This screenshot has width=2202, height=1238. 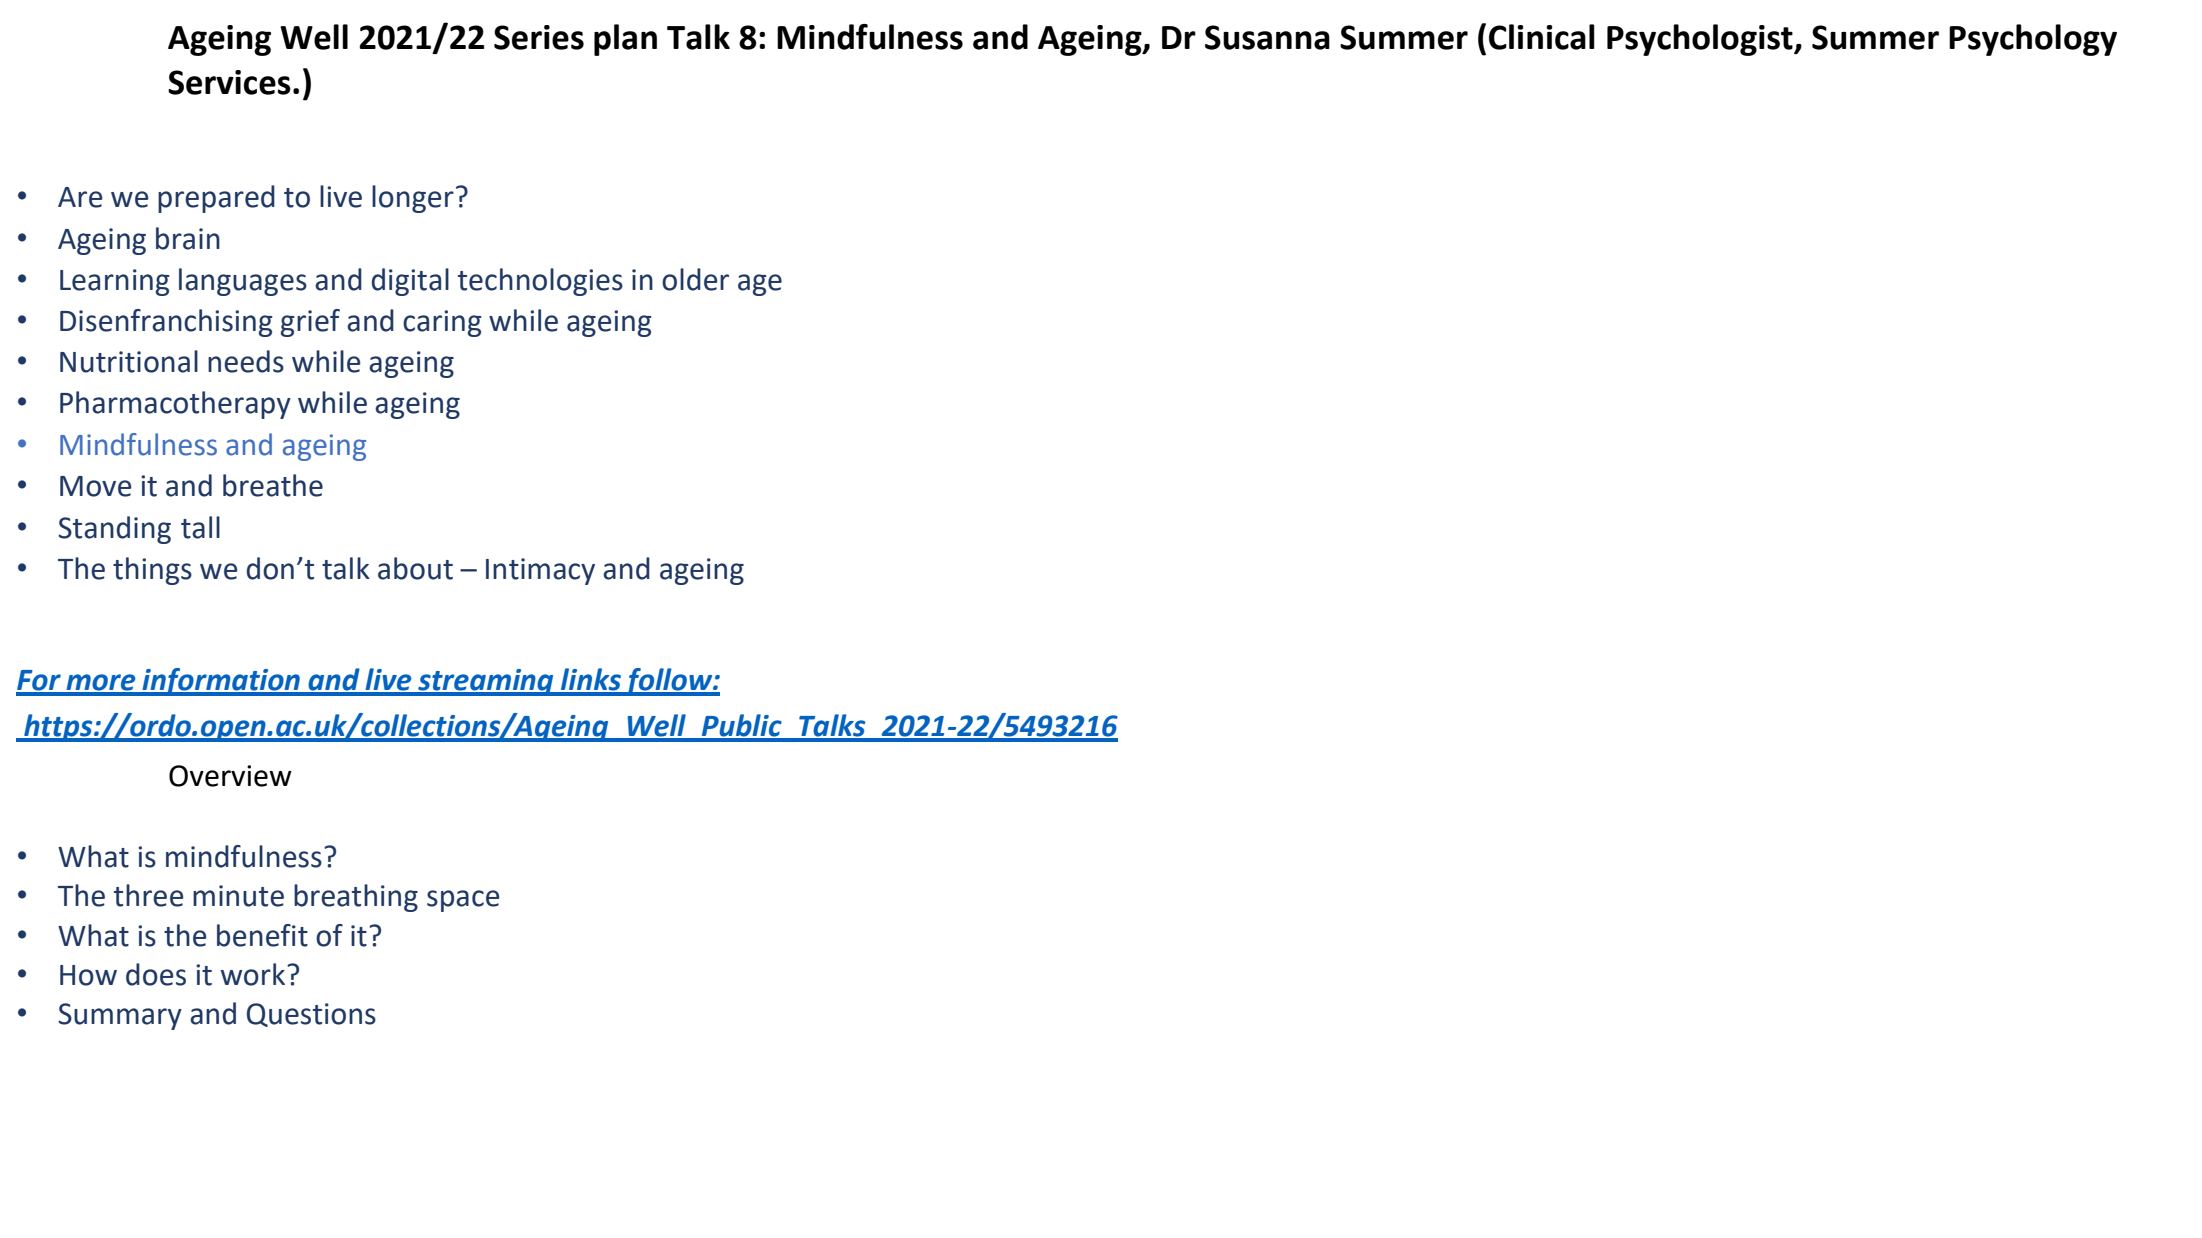 What do you see at coordinates (415, 568) in the screenshot?
I see `about` at bounding box center [415, 568].
